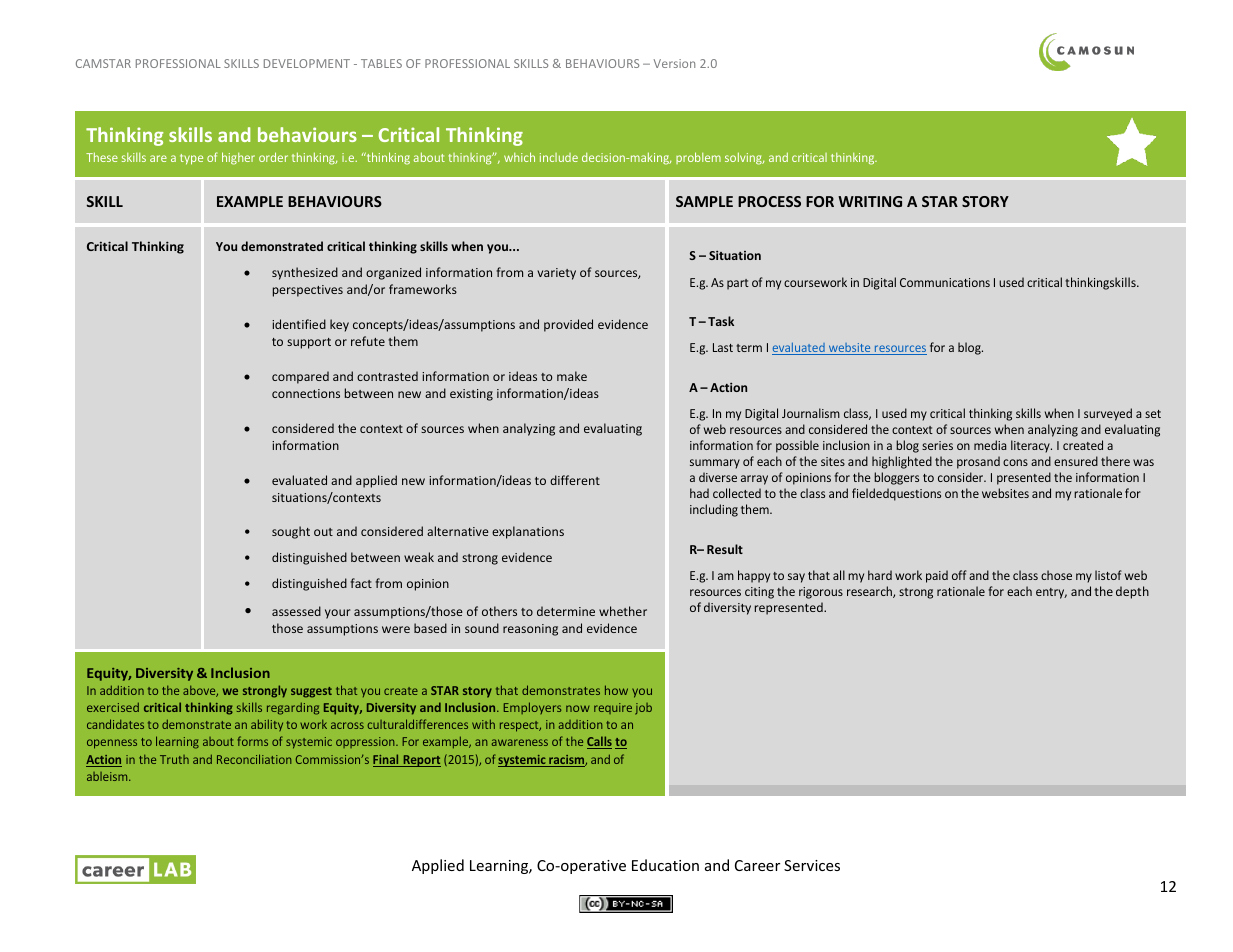  What do you see at coordinates (291, 532) in the document?
I see `sought` at bounding box center [291, 532].
